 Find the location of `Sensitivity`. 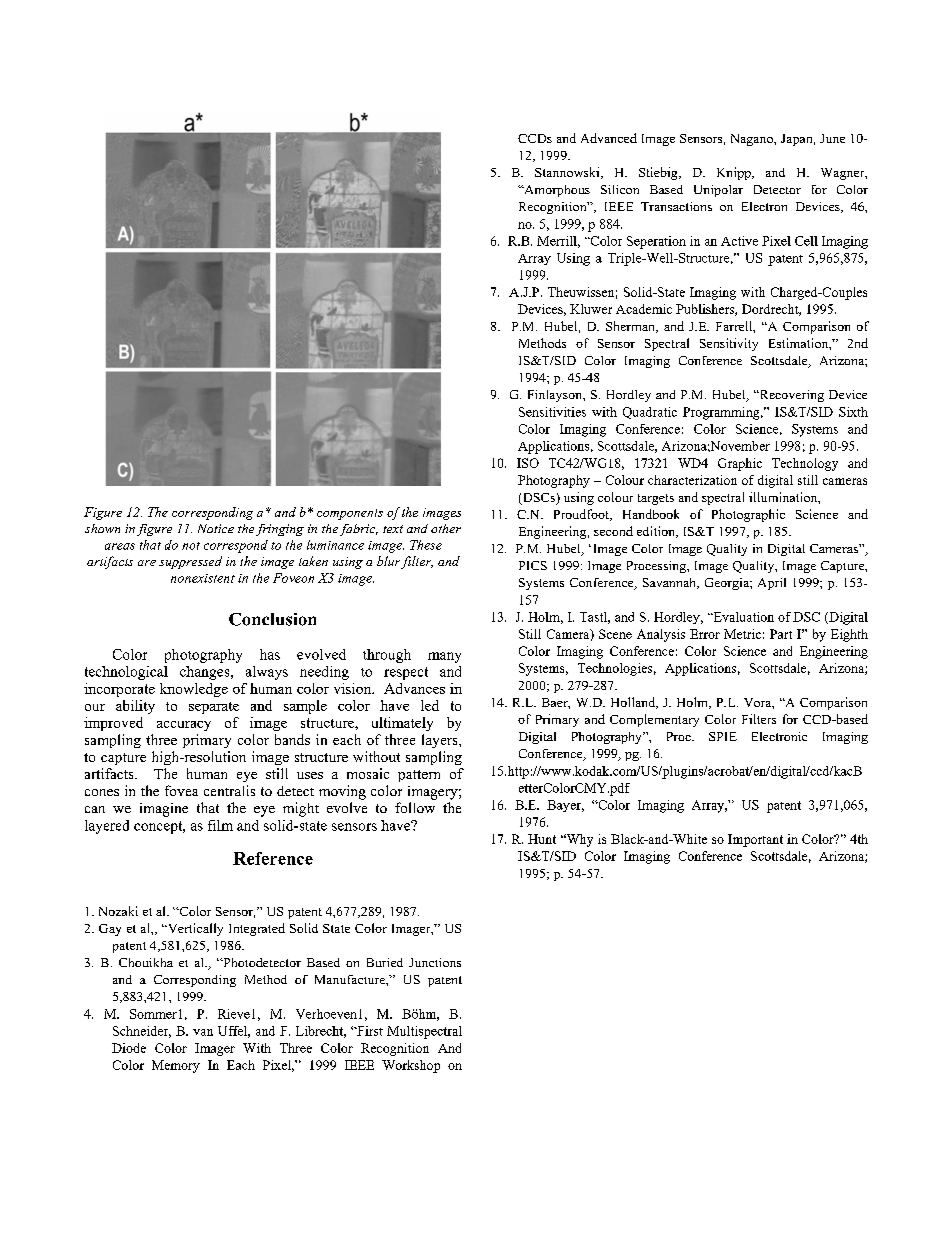

Sensitivity is located at coordinates (729, 344).
